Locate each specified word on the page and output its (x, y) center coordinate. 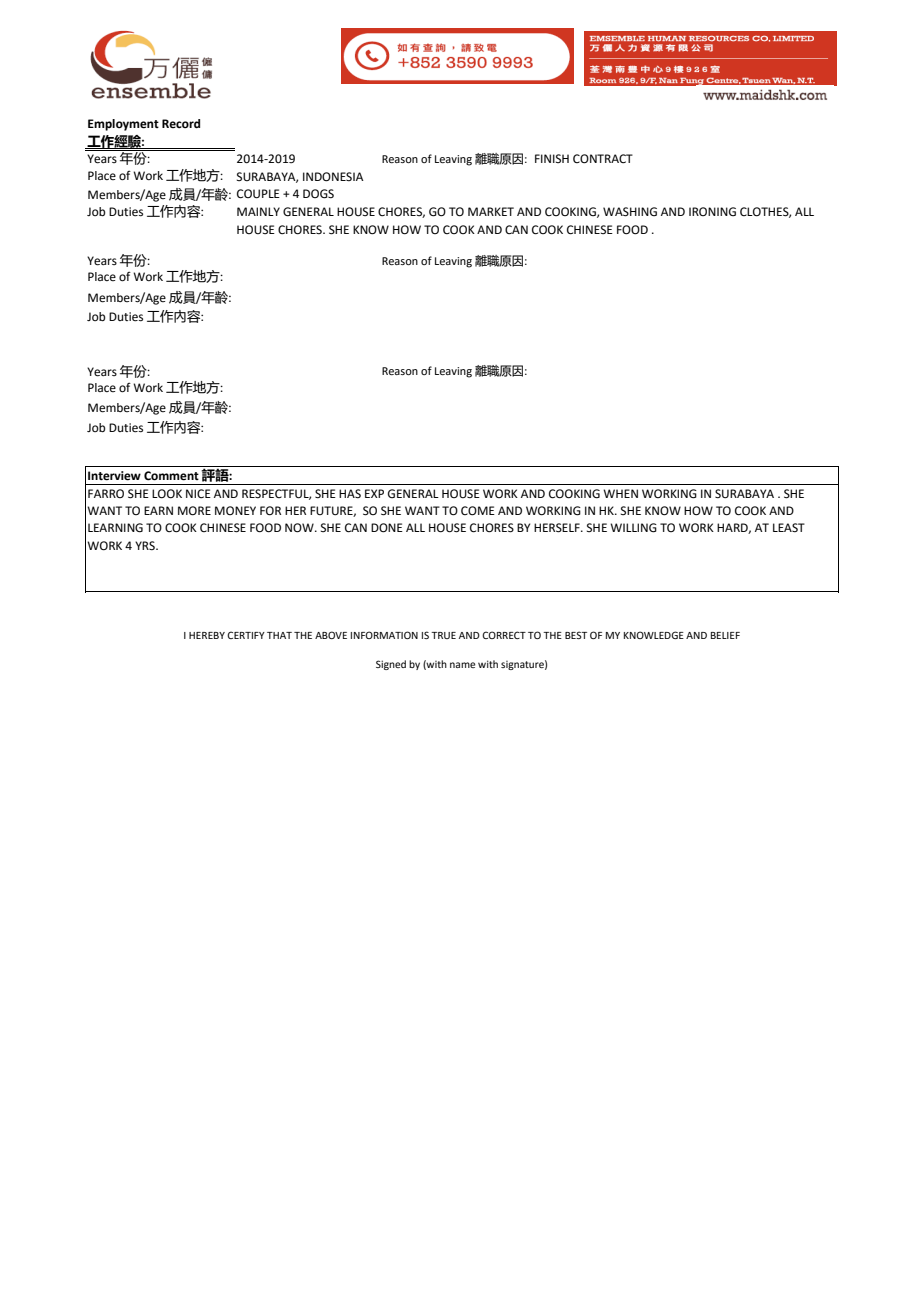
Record (181, 123)
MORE (194, 511)
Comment (171, 476)
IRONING (712, 212)
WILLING (633, 528)
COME (478, 511)
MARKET (491, 211)
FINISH (552, 158)
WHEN (620, 493)
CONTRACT (603, 159)
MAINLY (258, 211)
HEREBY (207, 635)
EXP (374, 493)
